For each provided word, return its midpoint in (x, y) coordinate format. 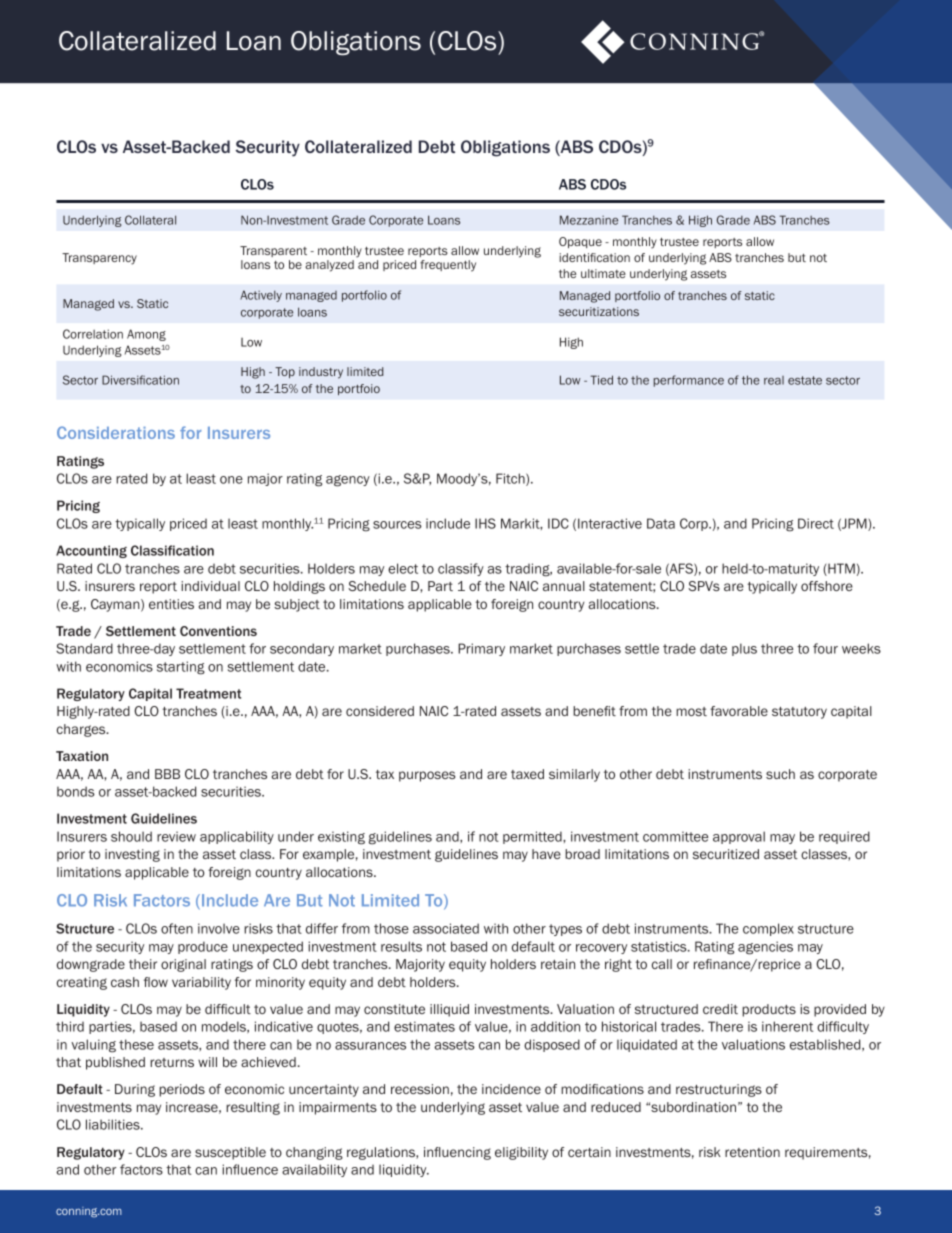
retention (752, 1152)
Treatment (208, 693)
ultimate (603, 273)
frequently (448, 266)
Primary (481, 649)
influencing (457, 1153)
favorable (739, 711)
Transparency (99, 259)
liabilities (114, 1124)
